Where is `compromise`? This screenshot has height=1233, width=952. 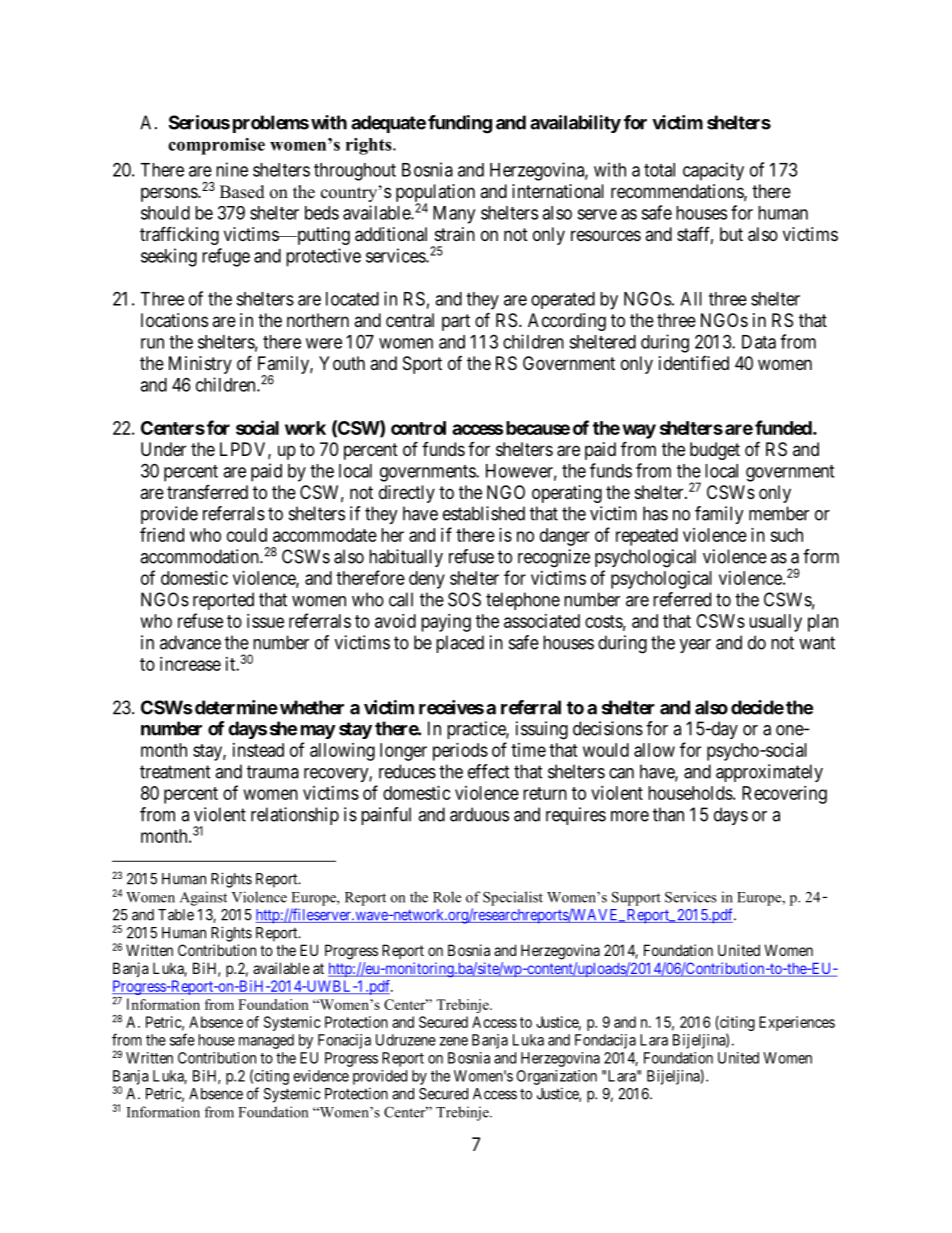 compromise is located at coordinates (216, 146).
